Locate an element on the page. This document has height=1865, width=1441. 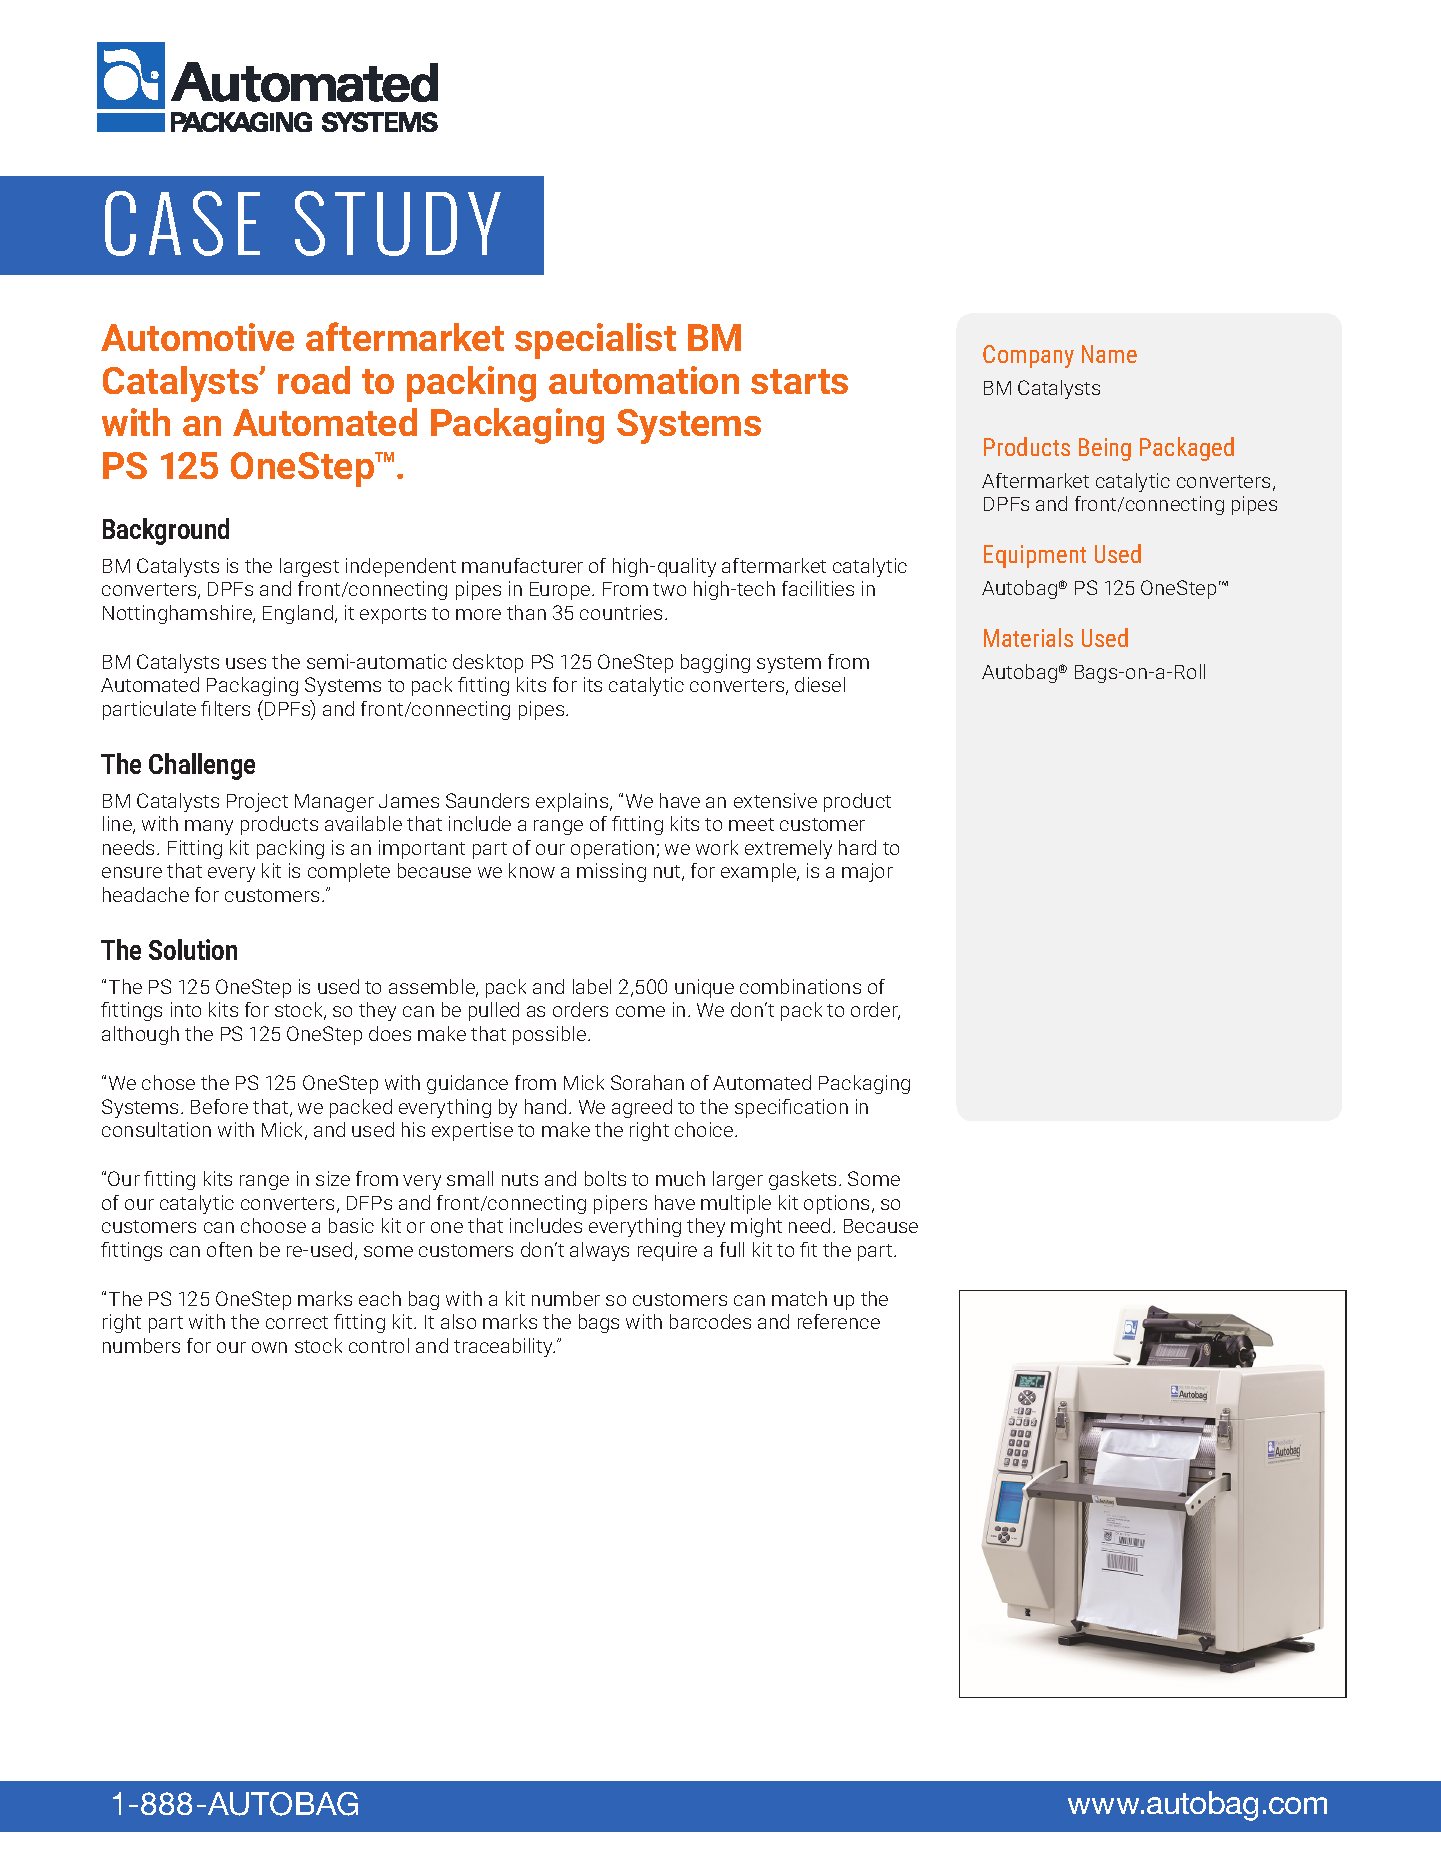
automation is located at coordinates (644, 380).
